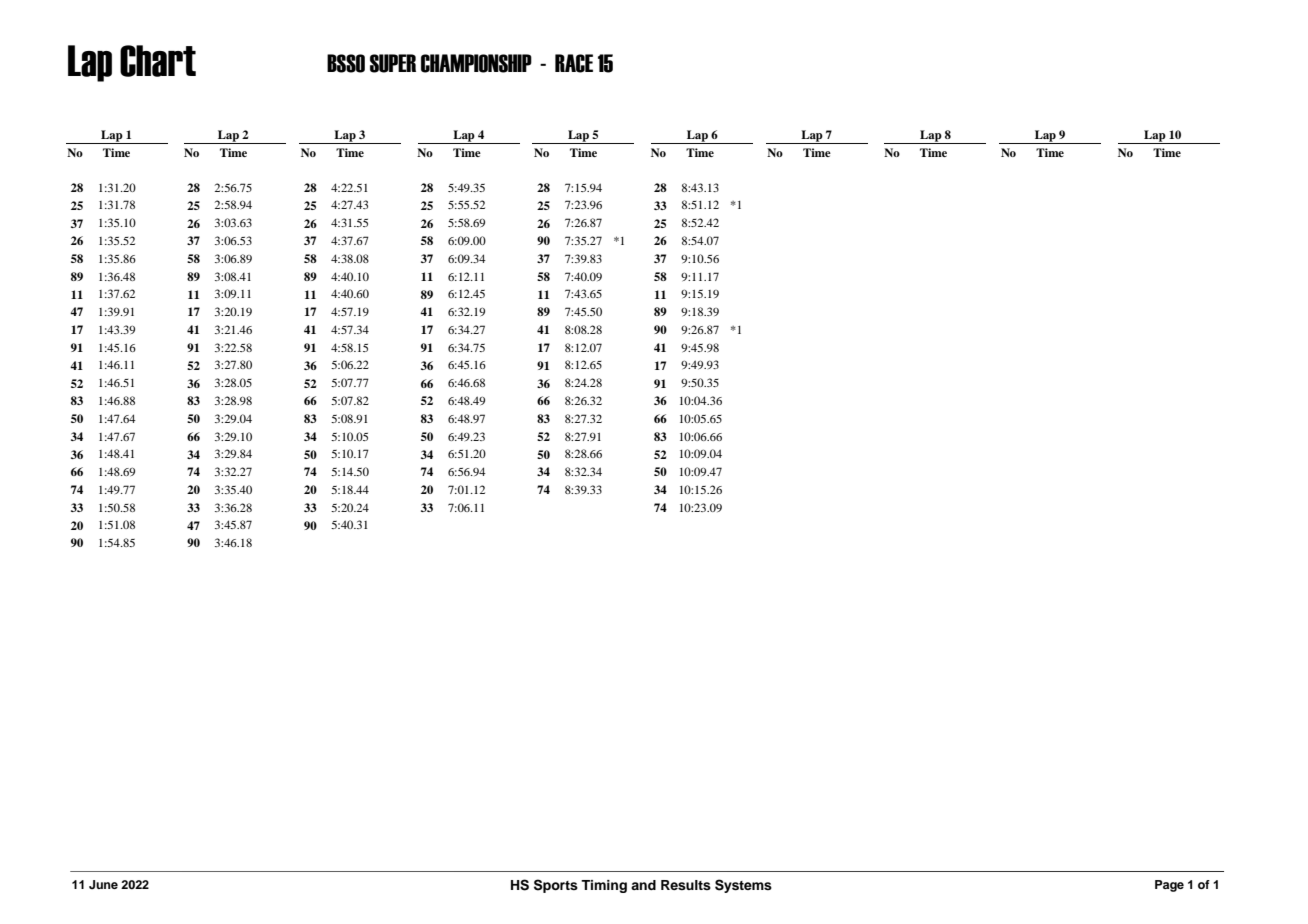 This screenshot has width=1308, height=924. I want to click on SUPER, so click(393, 63).
